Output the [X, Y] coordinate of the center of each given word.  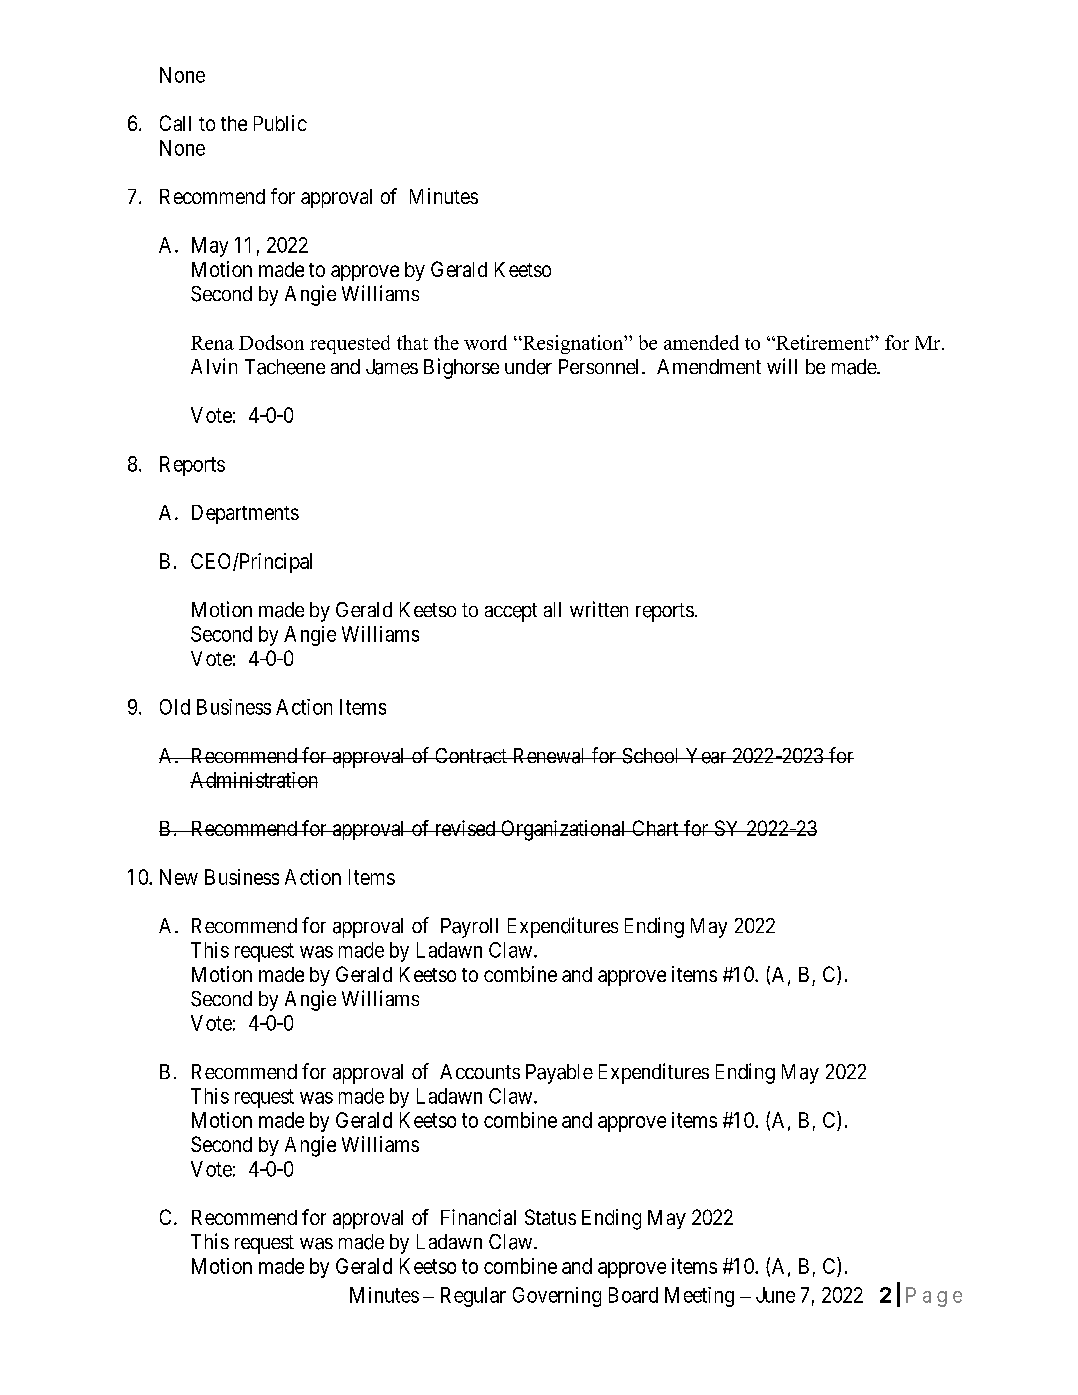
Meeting [699, 1297]
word [485, 342]
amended [701, 342]
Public [280, 123]
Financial [478, 1217]
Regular [473, 1297]
